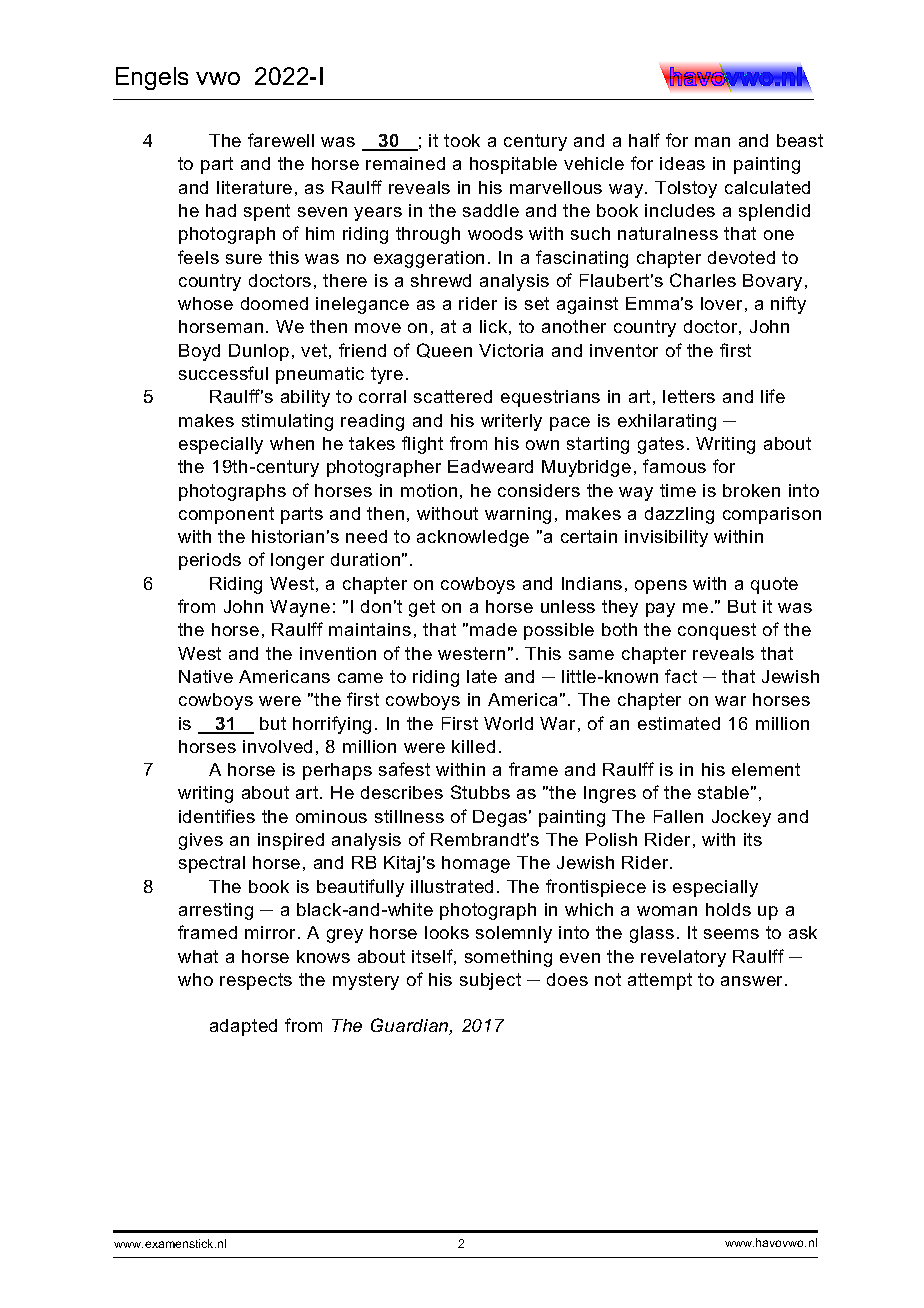  I want to click on World, so click(508, 723).
